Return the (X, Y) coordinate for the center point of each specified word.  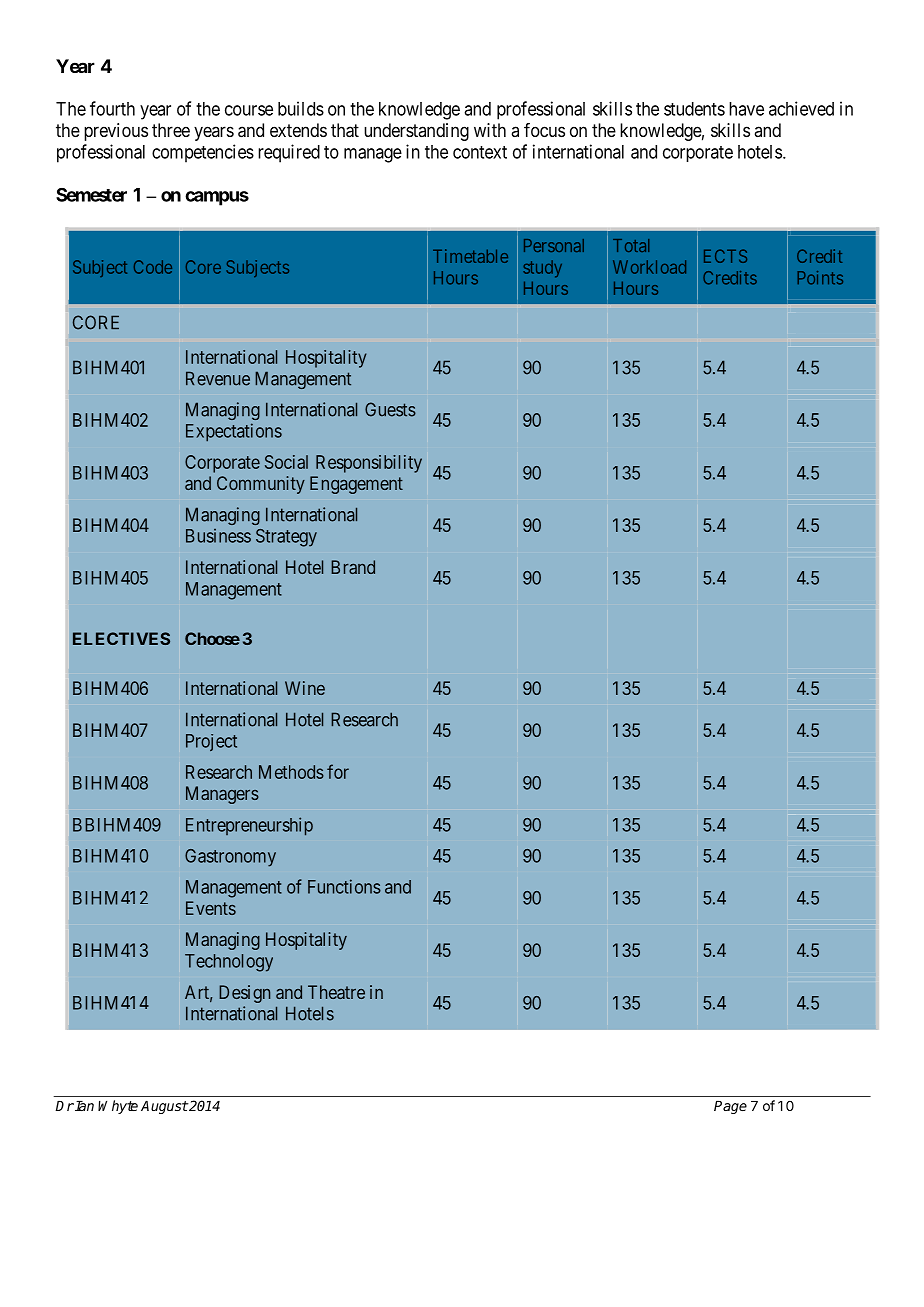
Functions (344, 886)
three (171, 130)
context (480, 152)
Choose (212, 638)
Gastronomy (230, 858)
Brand (353, 567)
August (164, 1107)
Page (730, 1107)
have (746, 109)
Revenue (218, 378)
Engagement (356, 485)
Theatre (336, 992)
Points (820, 278)
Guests (390, 409)
